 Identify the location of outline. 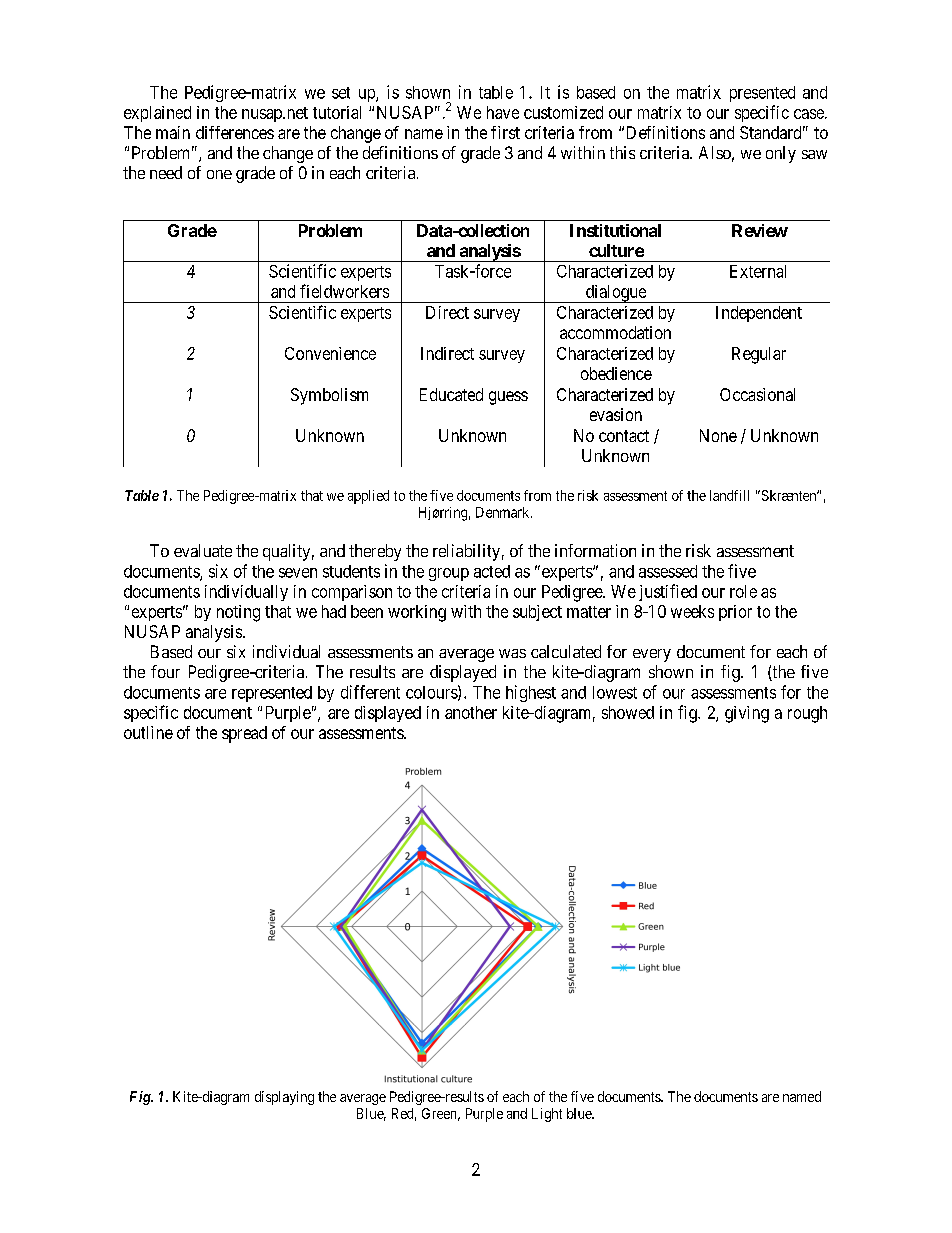
(148, 732).
